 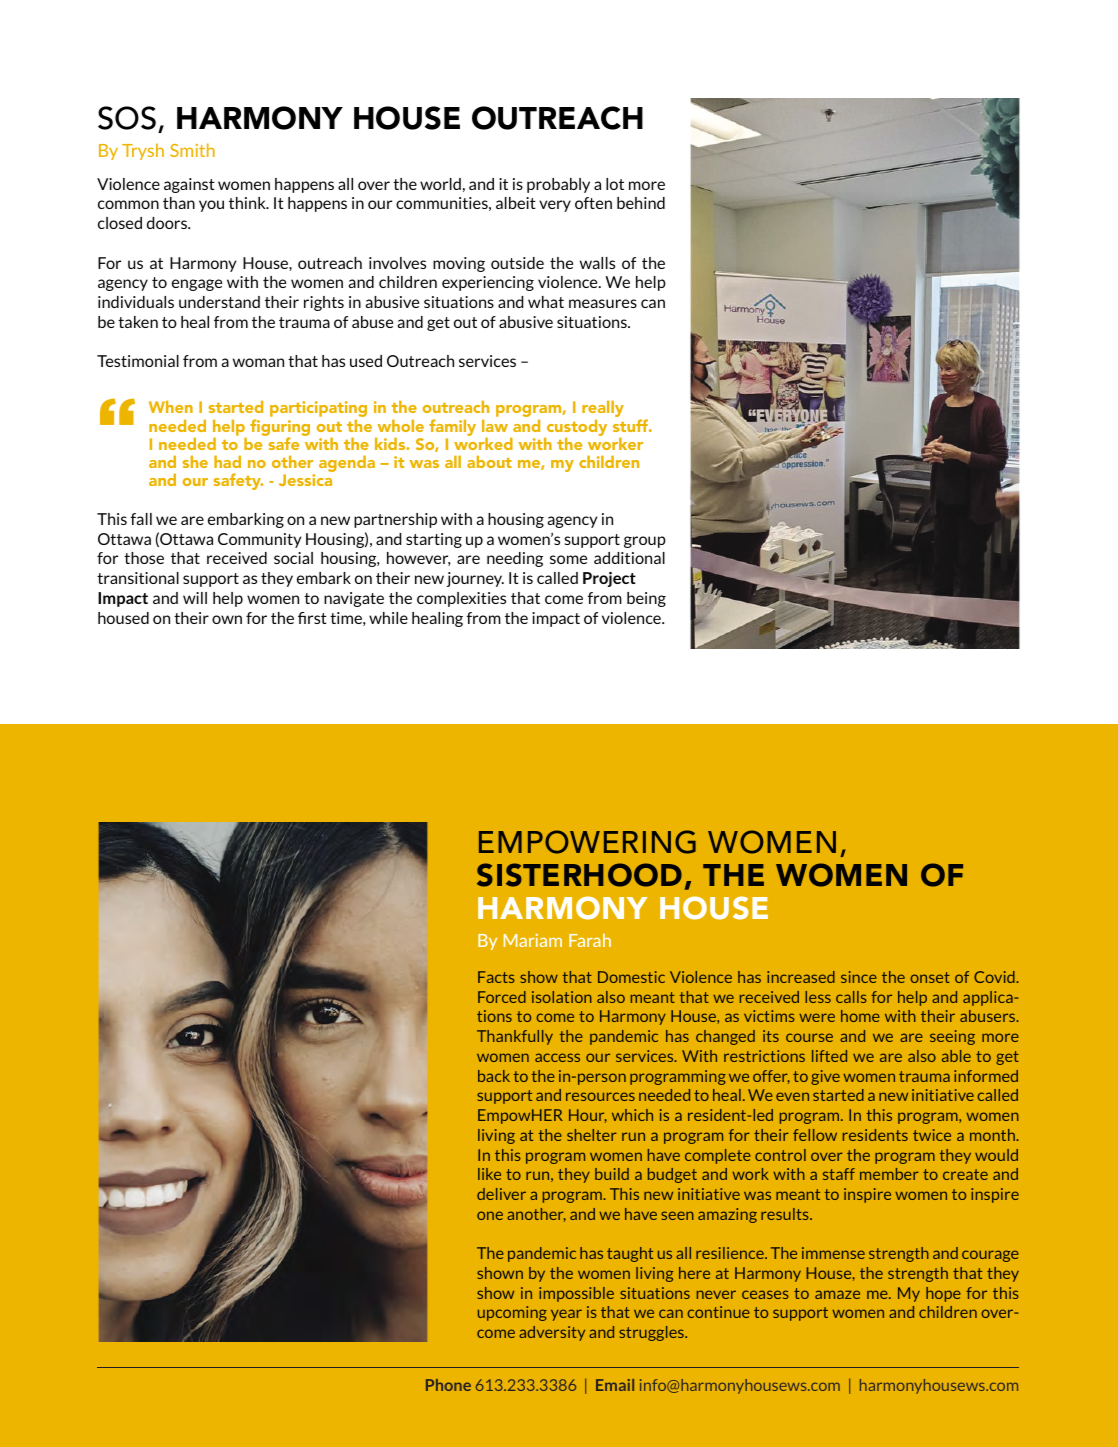 I want to click on some, so click(x=568, y=559).
